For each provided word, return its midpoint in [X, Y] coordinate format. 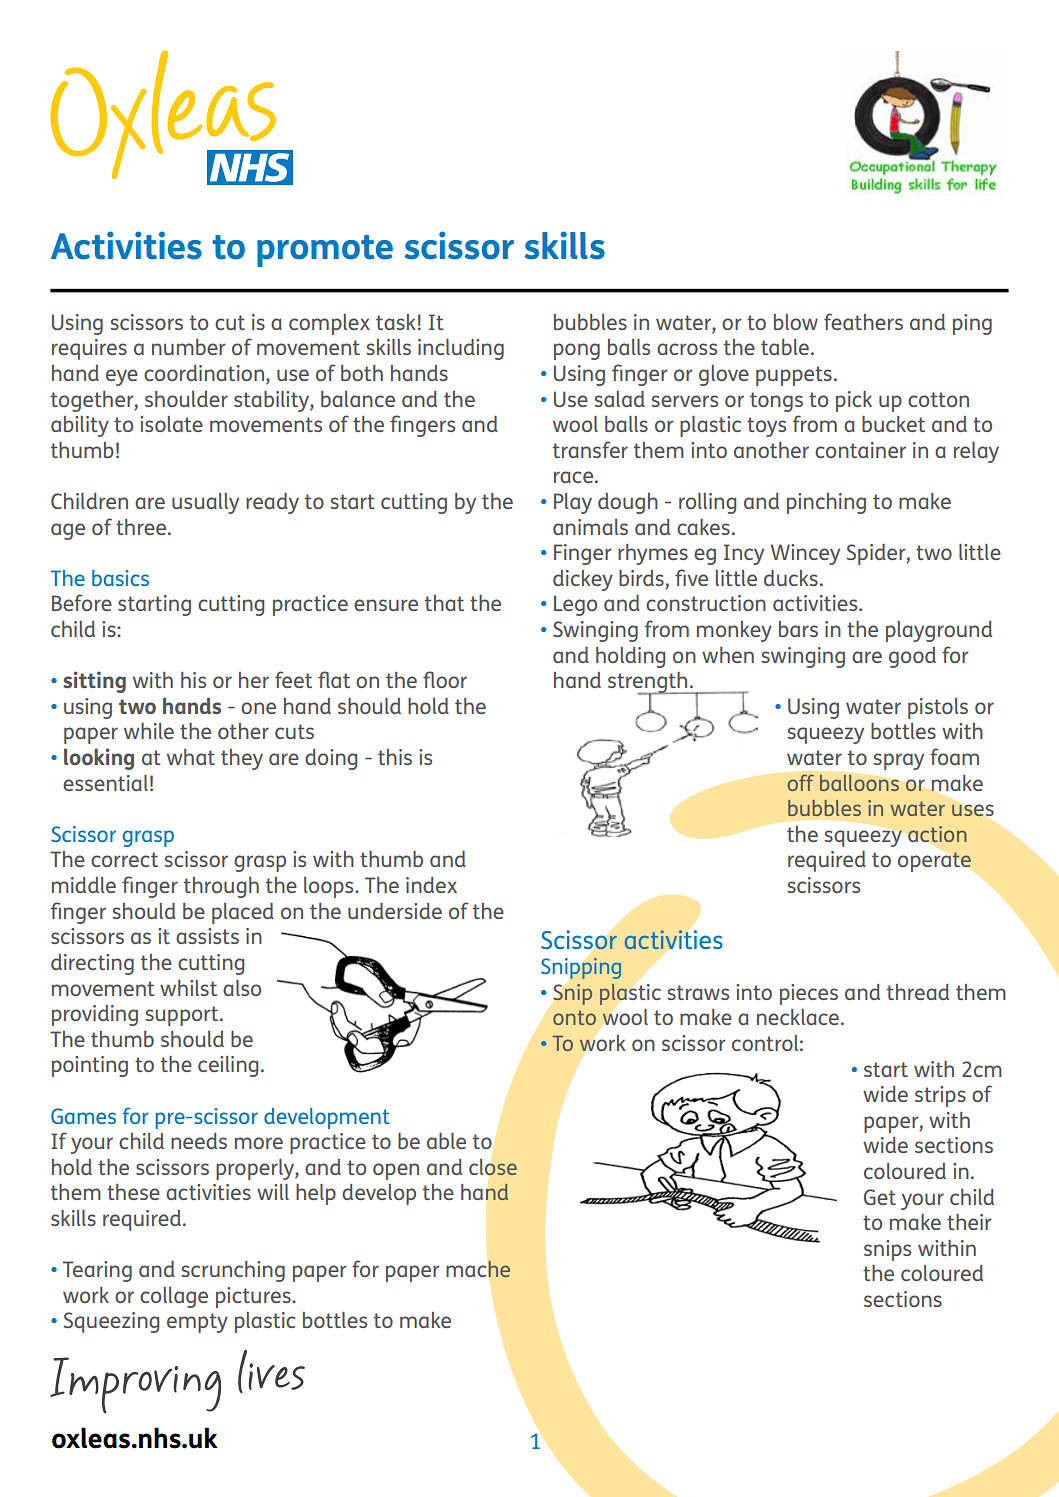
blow [796, 322]
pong [577, 351]
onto [574, 1017]
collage [174, 1297]
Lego [575, 605]
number [189, 347]
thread [918, 992]
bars [798, 629]
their [969, 1222]
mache [478, 1269]
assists [207, 936]
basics [120, 578]
